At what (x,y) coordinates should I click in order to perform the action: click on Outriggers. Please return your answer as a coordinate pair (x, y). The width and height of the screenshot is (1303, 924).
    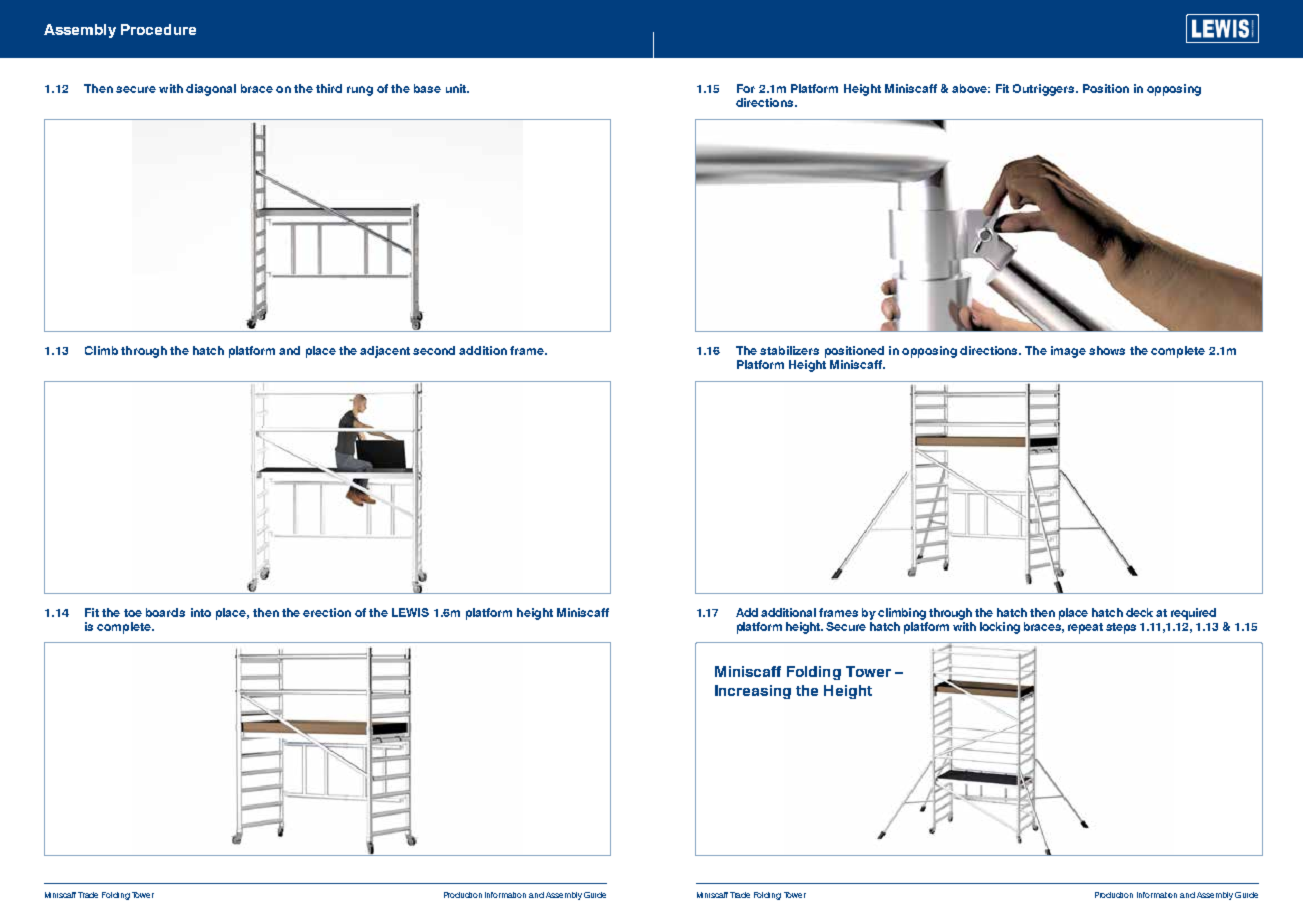
    Looking at the image, I should click on (1045, 90).
